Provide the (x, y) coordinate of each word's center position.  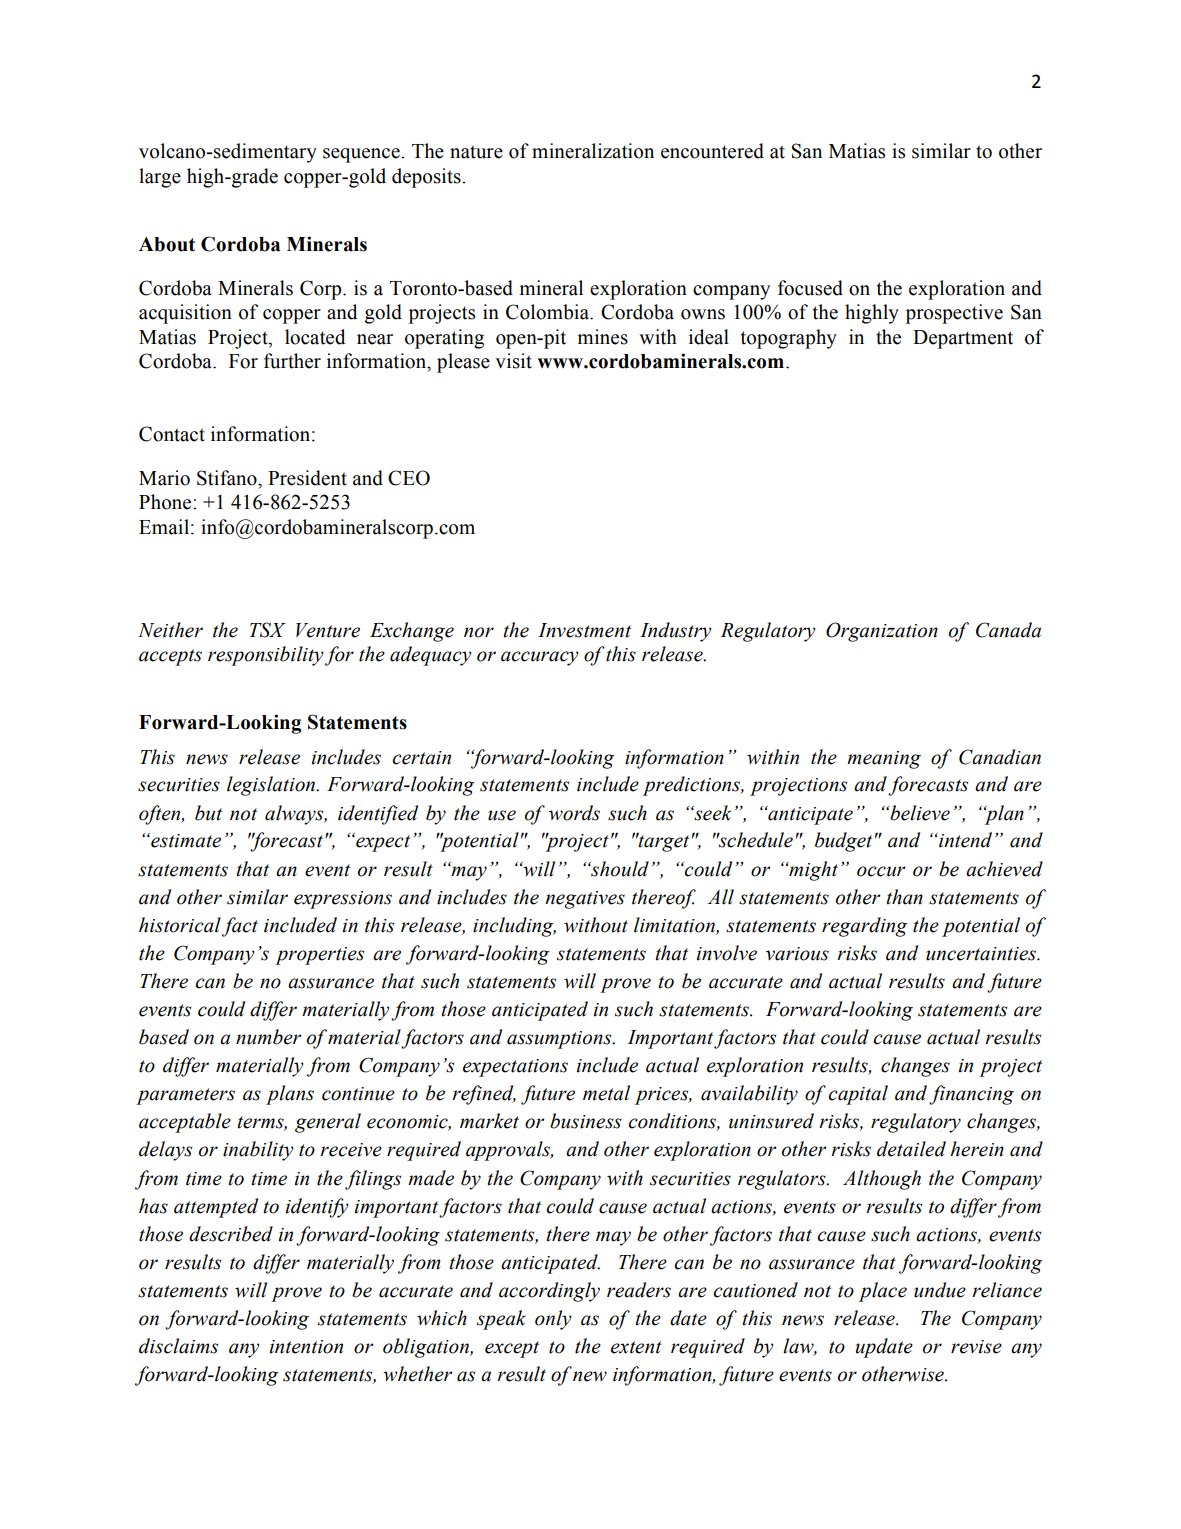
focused (810, 288)
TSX (268, 630)
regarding (864, 927)
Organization (882, 632)
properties (319, 956)
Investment (584, 630)
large (160, 178)
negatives (585, 900)
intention (306, 1347)
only (553, 1320)
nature (476, 152)
